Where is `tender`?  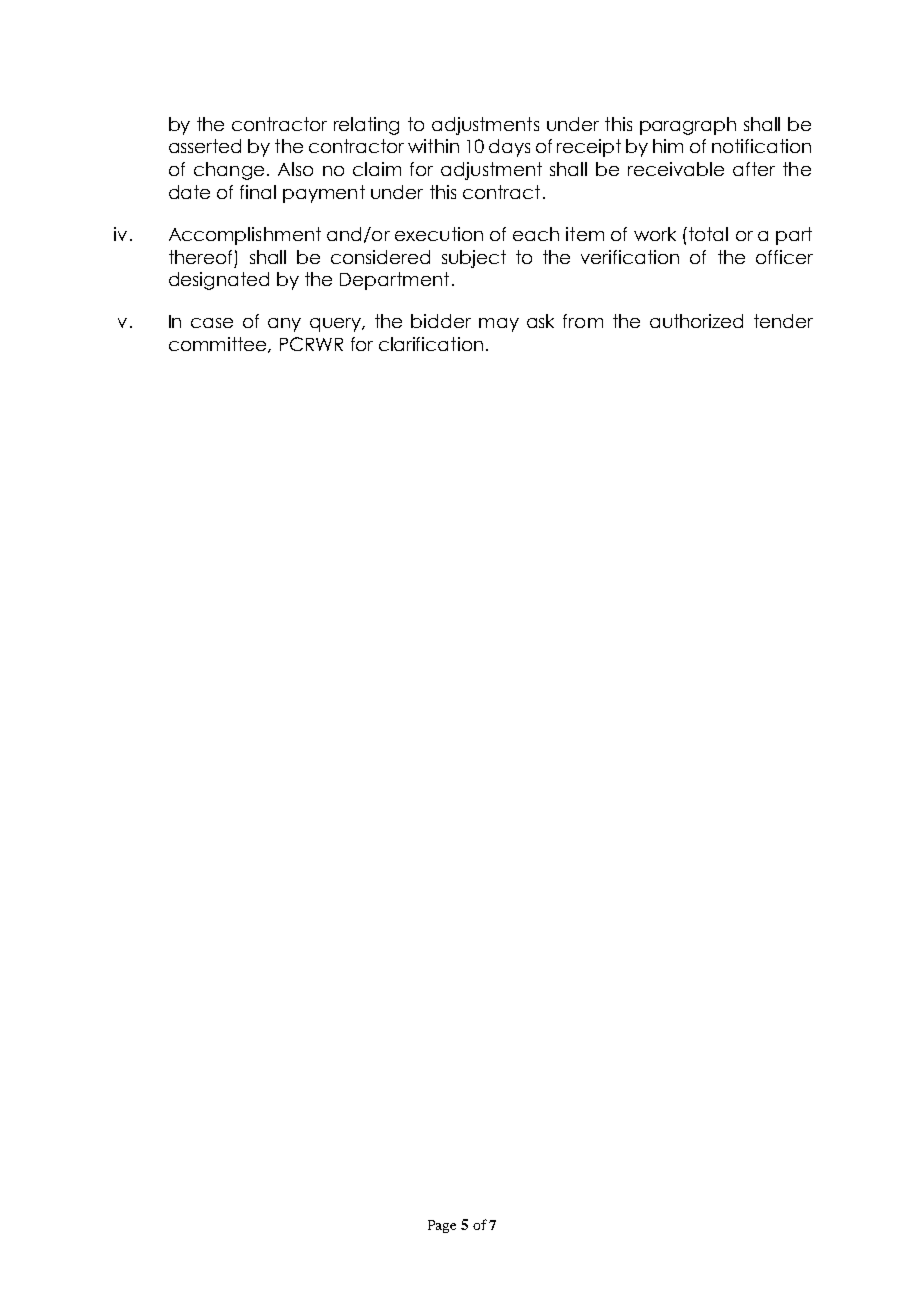
tender is located at coordinates (783, 321).
